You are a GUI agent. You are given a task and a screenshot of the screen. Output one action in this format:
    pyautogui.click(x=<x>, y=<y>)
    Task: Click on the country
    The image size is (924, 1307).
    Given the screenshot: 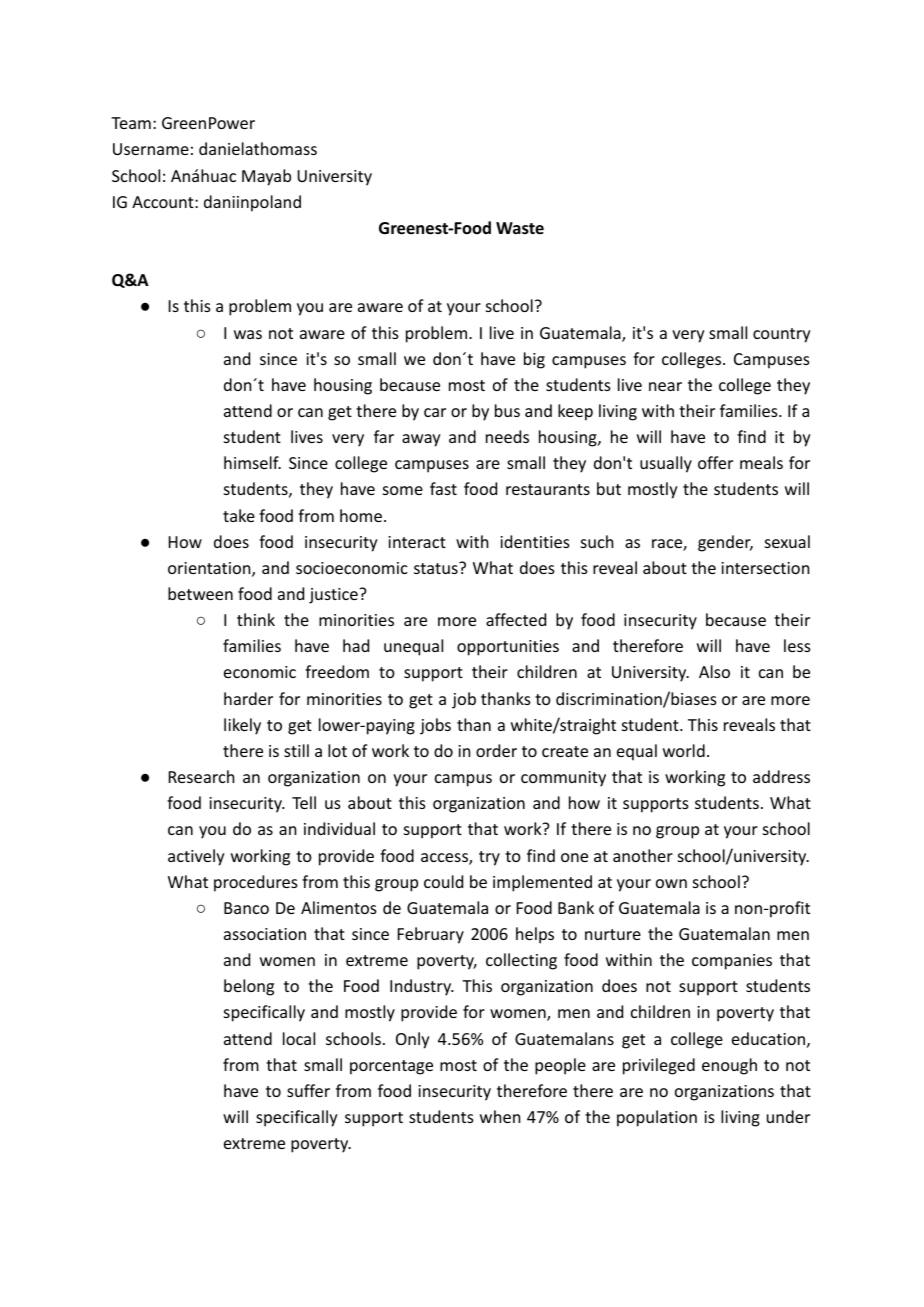 What is the action you would take?
    pyautogui.click(x=782, y=335)
